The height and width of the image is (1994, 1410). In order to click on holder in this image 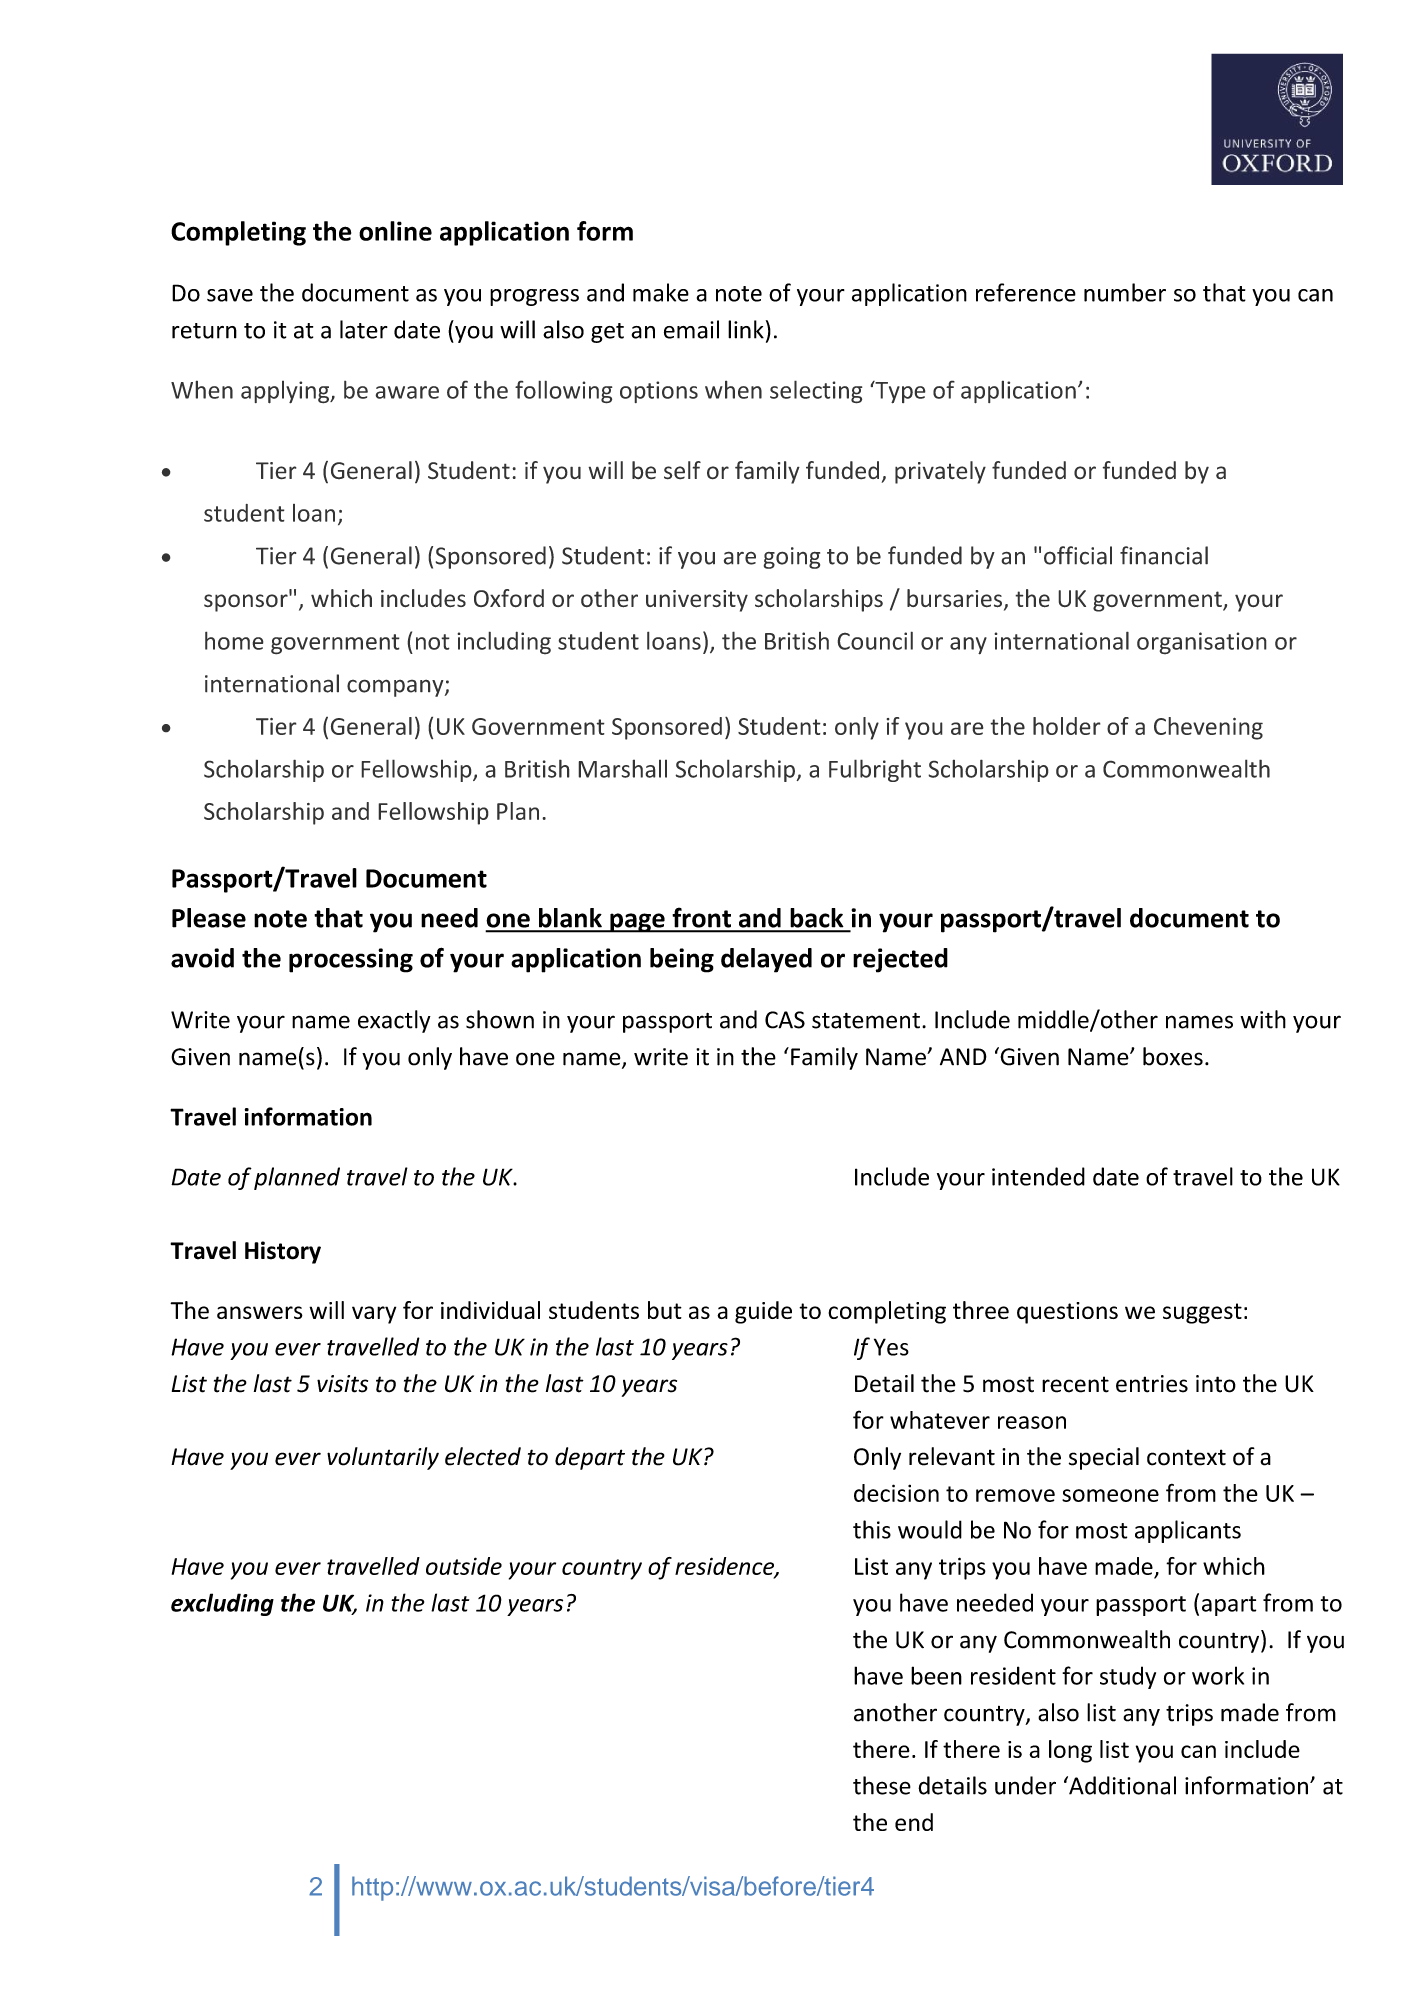, I will do `click(1067, 726)`.
